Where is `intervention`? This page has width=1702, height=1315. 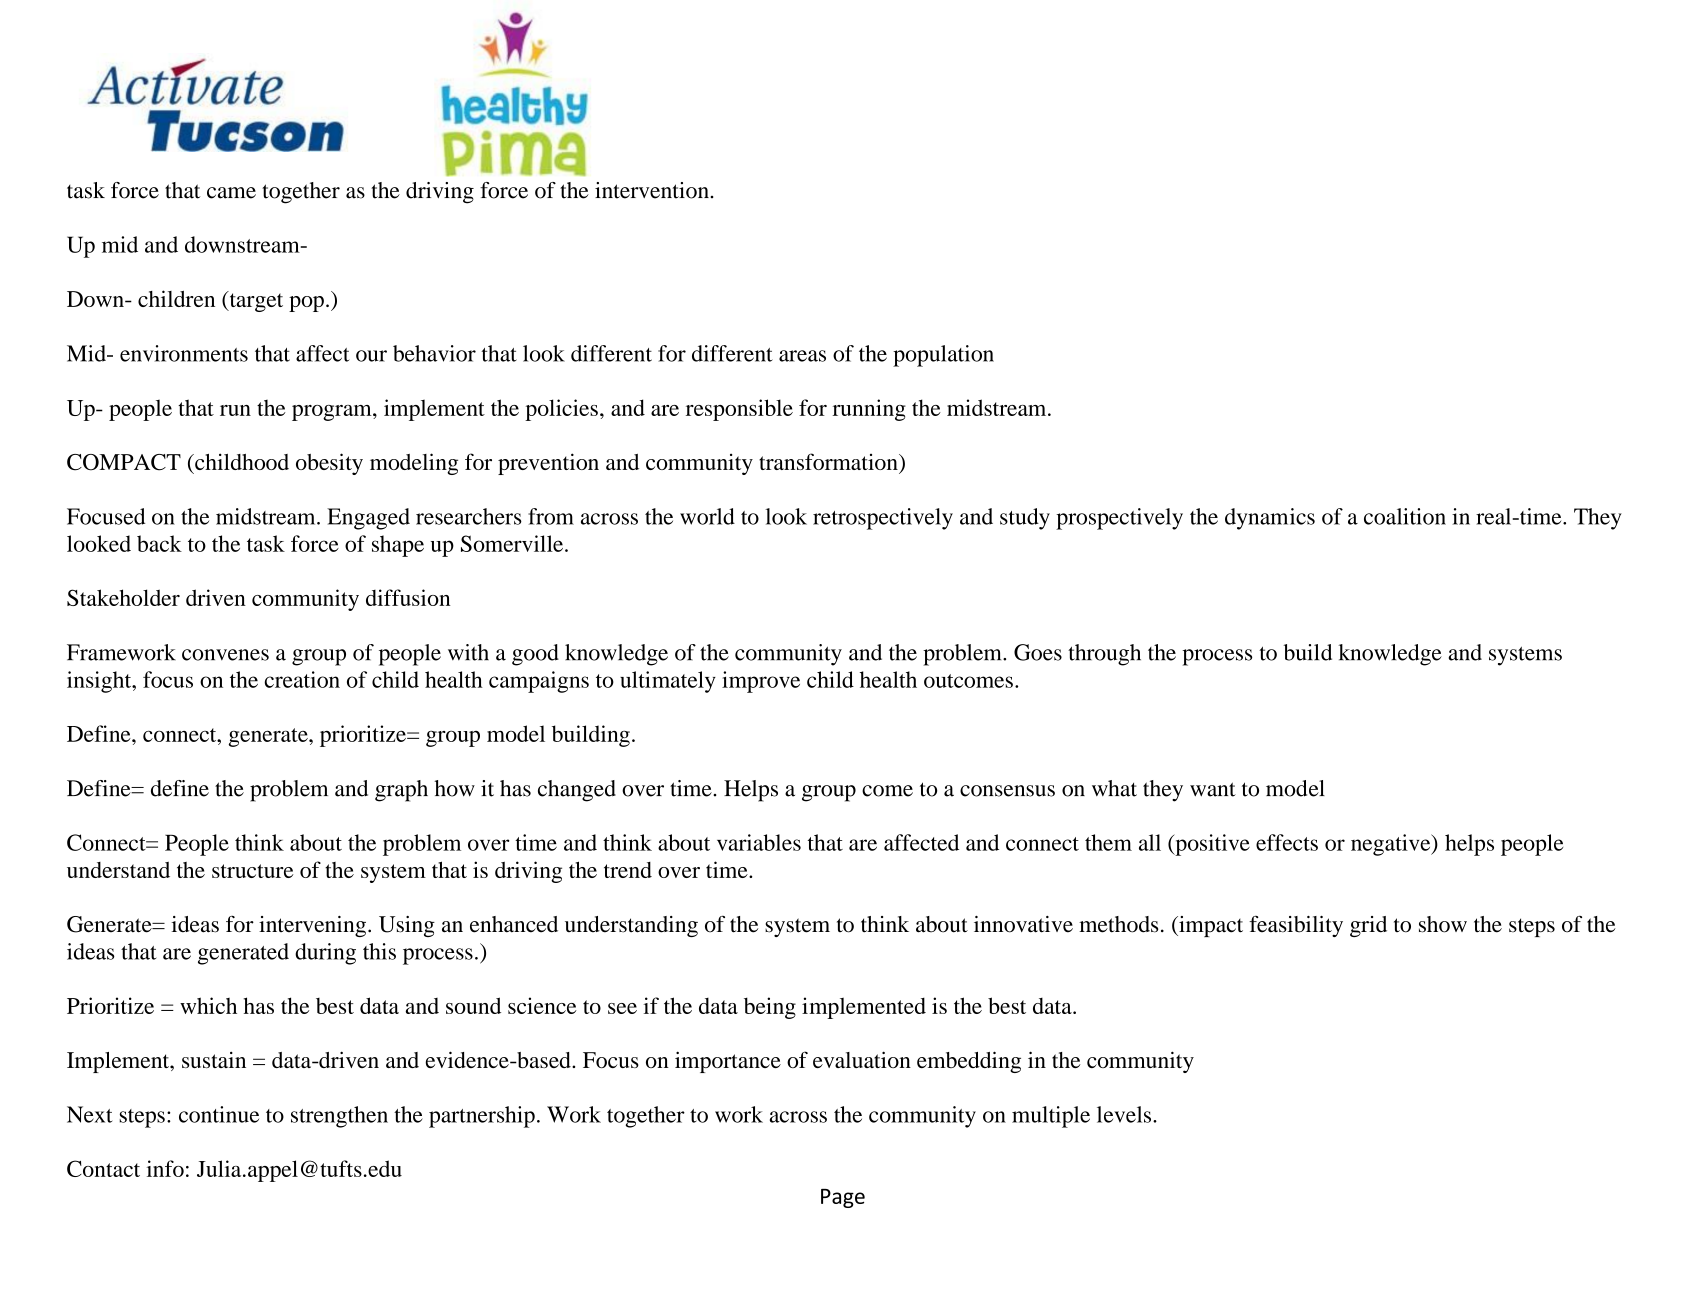 intervention is located at coordinates (653, 190).
